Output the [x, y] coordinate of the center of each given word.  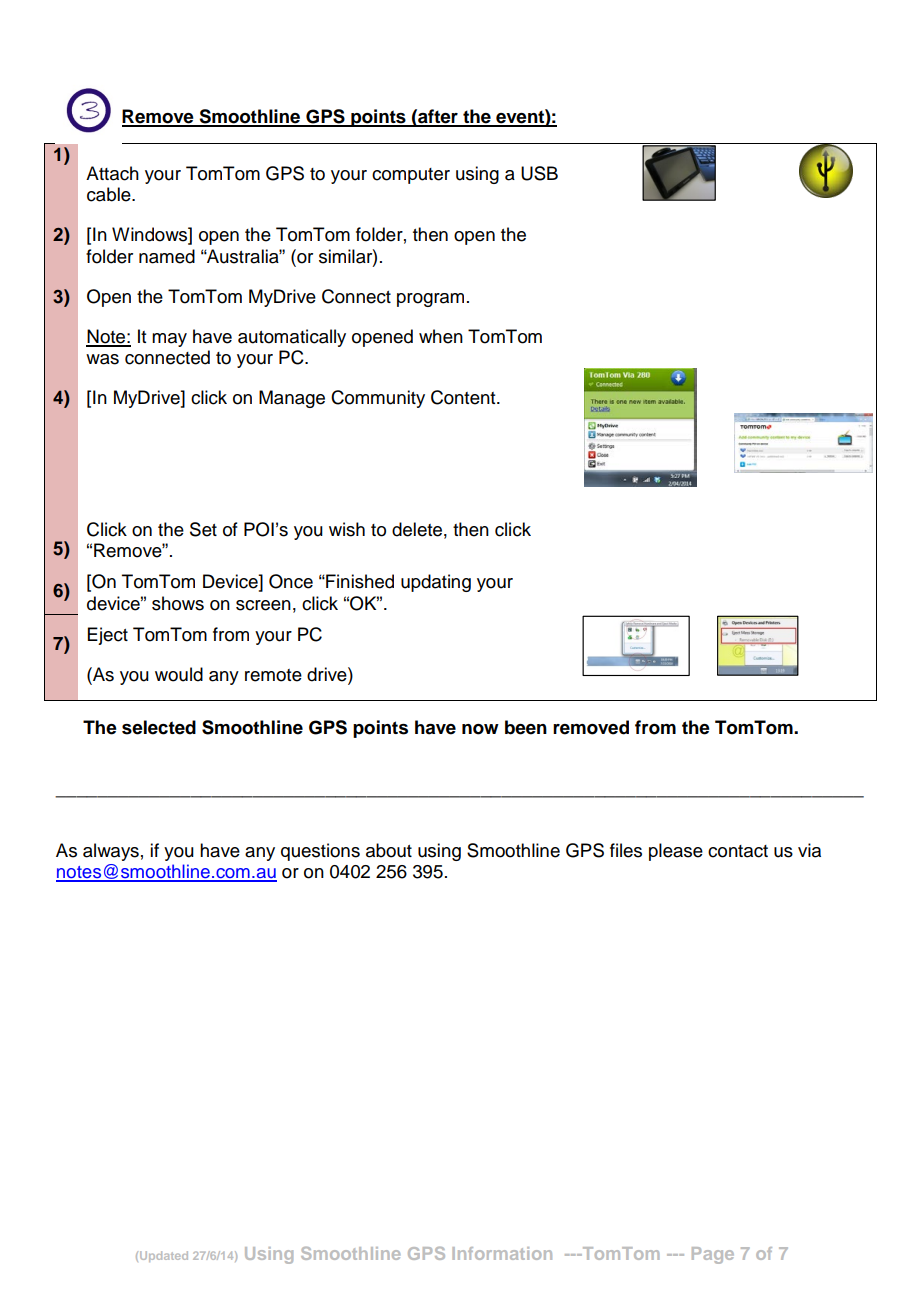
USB [539, 173]
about [389, 850]
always [111, 852]
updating [436, 583]
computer [411, 176]
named [167, 256]
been [526, 727]
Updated [164, 1256]
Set [203, 529]
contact [738, 851]
